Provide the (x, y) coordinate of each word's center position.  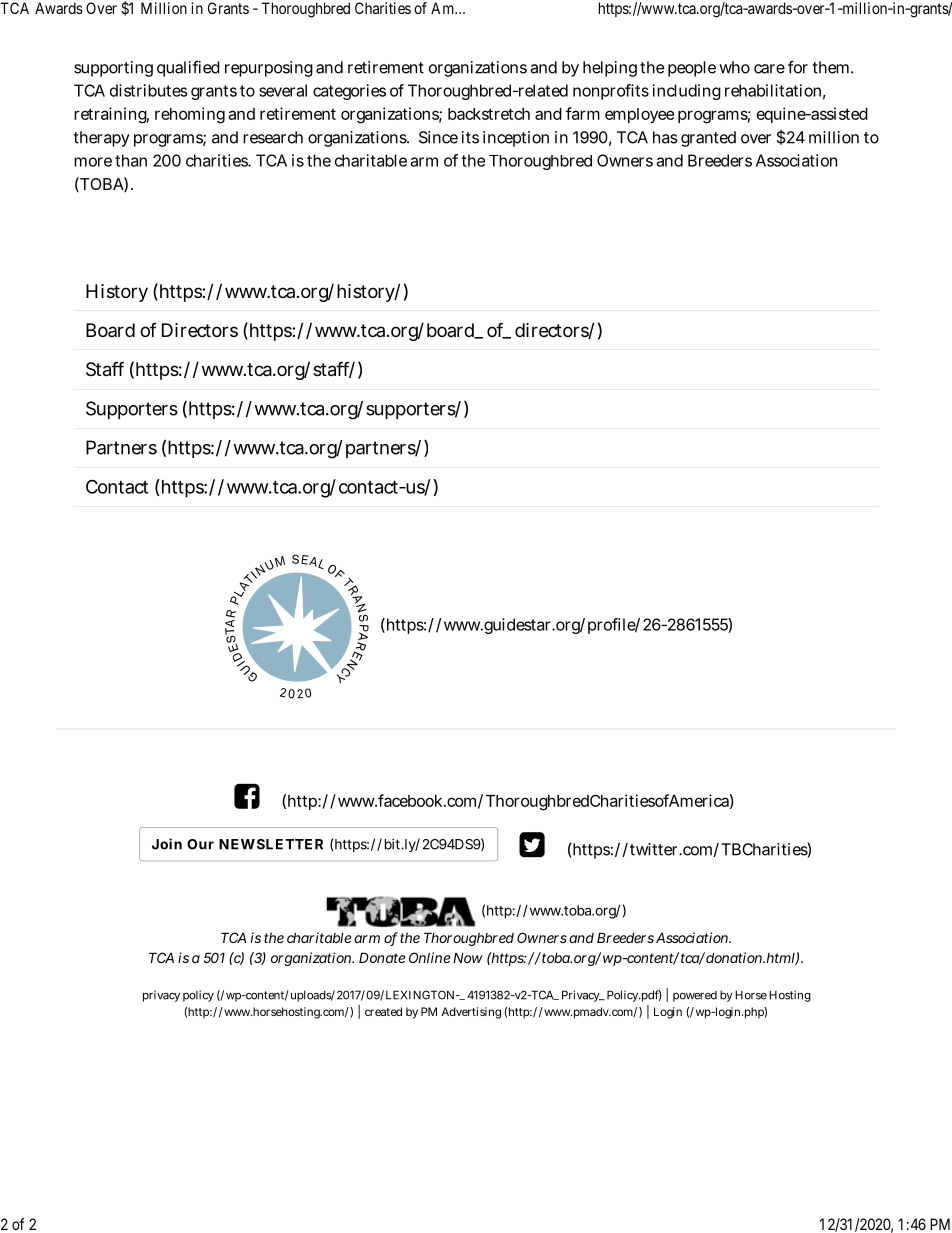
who (734, 67)
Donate (382, 957)
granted (708, 139)
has (665, 137)
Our (200, 844)
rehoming (190, 115)
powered (695, 996)
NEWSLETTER (271, 844)
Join (167, 844)
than (131, 160)
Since (438, 137)
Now (468, 958)
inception (516, 139)
